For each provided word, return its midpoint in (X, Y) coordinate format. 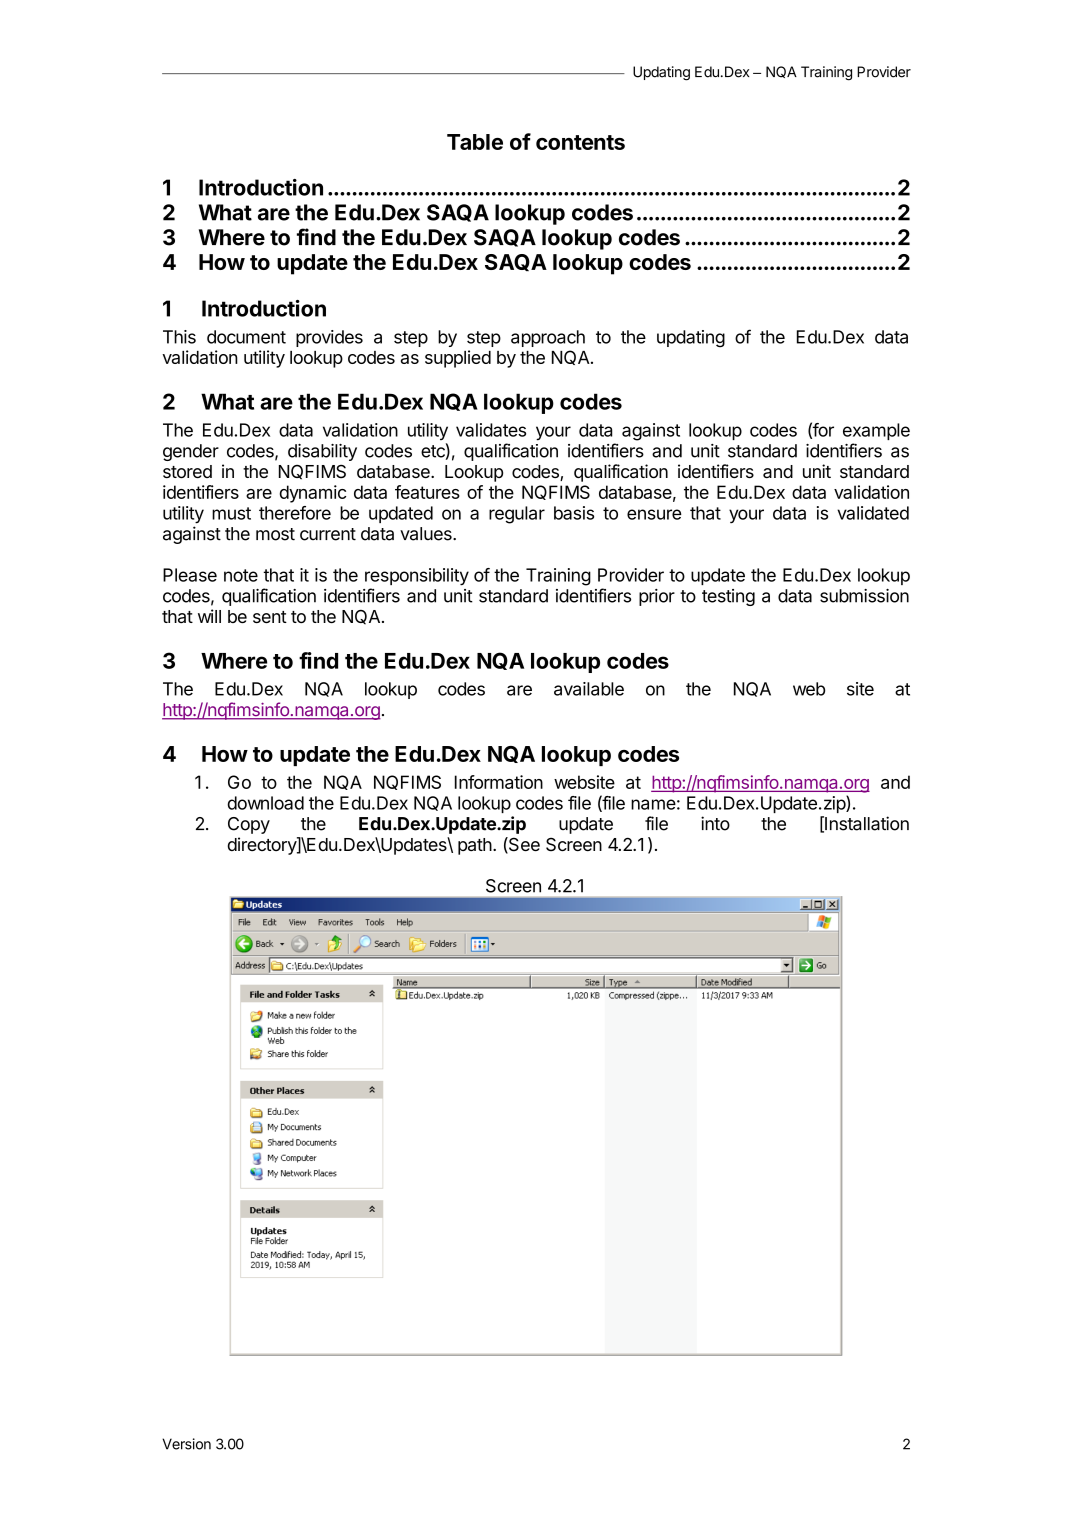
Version (186, 1444)
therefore (295, 513)
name (653, 804)
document (246, 337)
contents (580, 142)
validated (873, 513)
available (589, 689)
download (265, 803)
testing (728, 597)
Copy (249, 825)
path (475, 846)
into (715, 823)
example (876, 431)
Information (499, 782)
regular (517, 515)
